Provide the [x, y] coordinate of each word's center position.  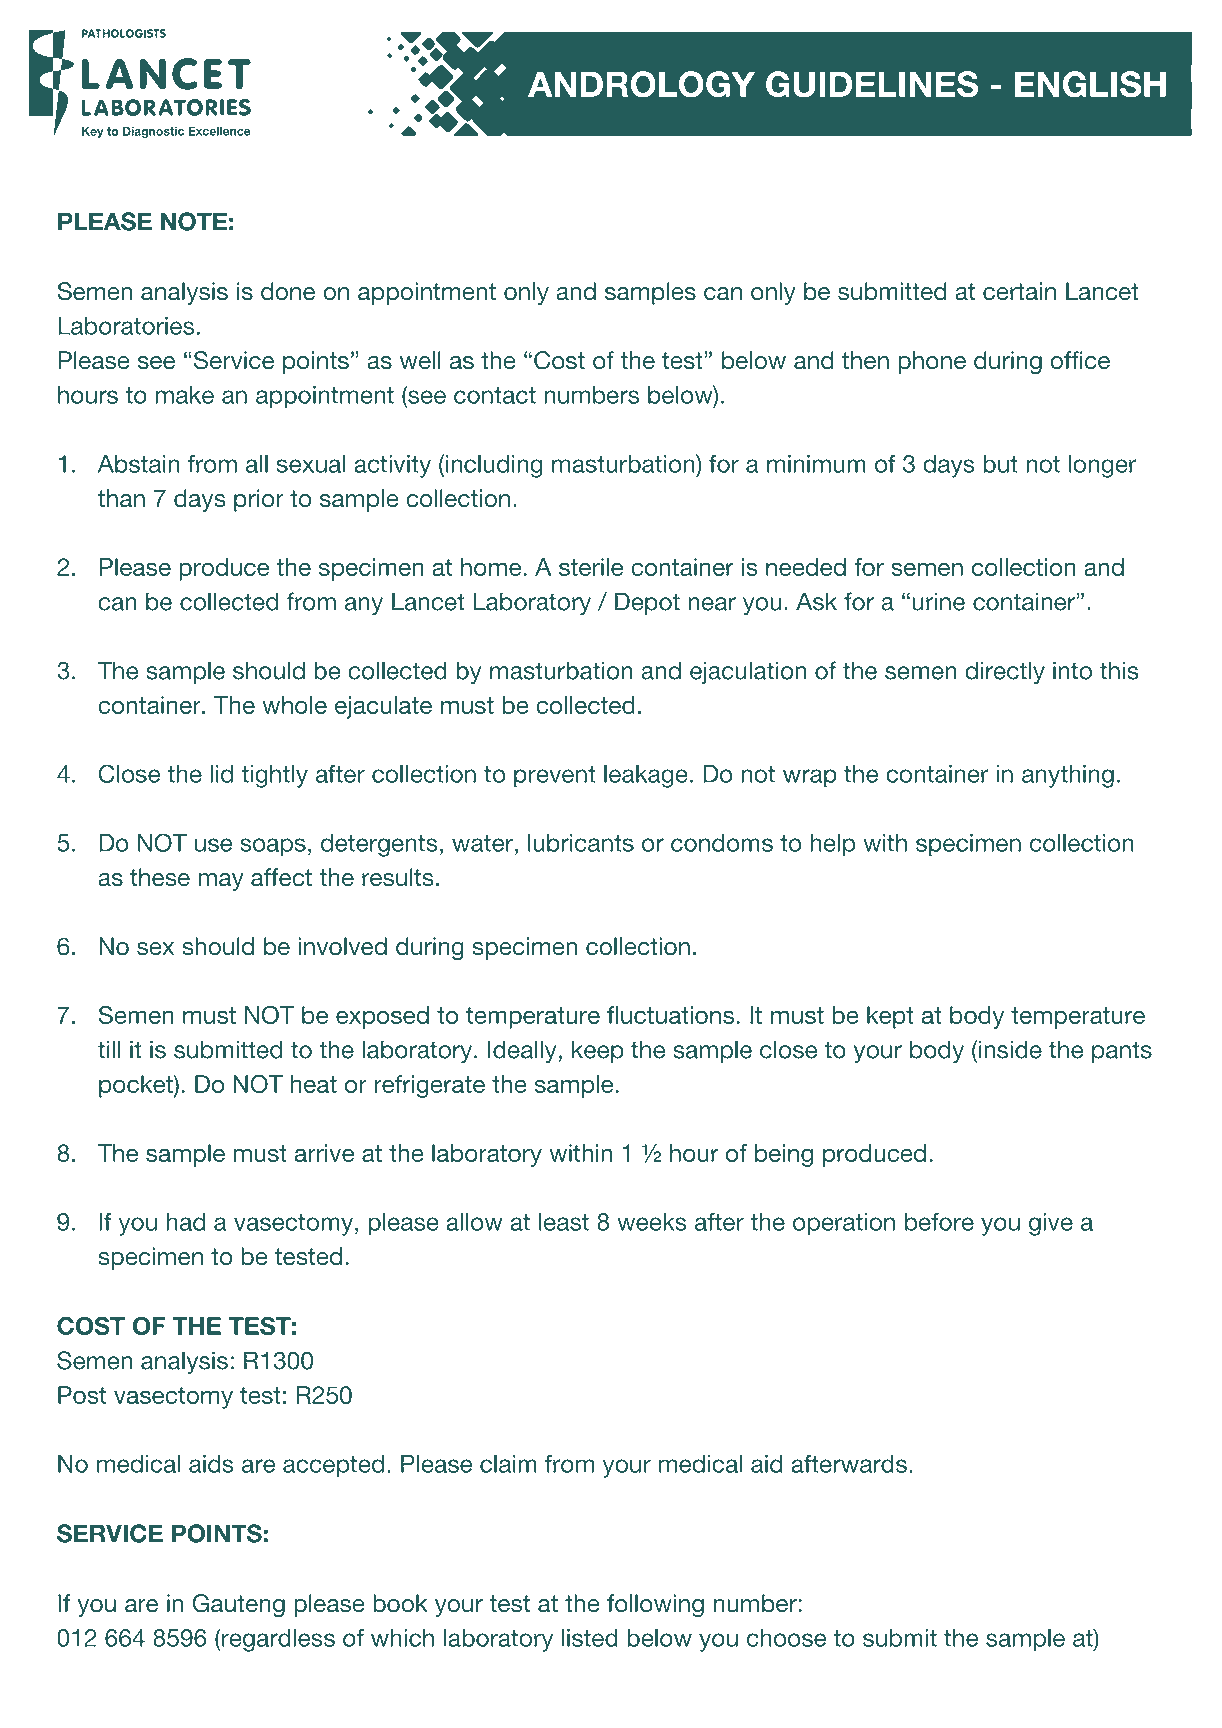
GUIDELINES [872, 84]
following [655, 1605]
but [1000, 464]
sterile [591, 567]
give [1051, 1224]
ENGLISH [1090, 84]
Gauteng [239, 1605]
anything [1068, 776]
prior [259, 500]
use [213, 845]
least [564, 1222]
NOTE [194, 221]
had [186, 1222]
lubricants [581, 843]
